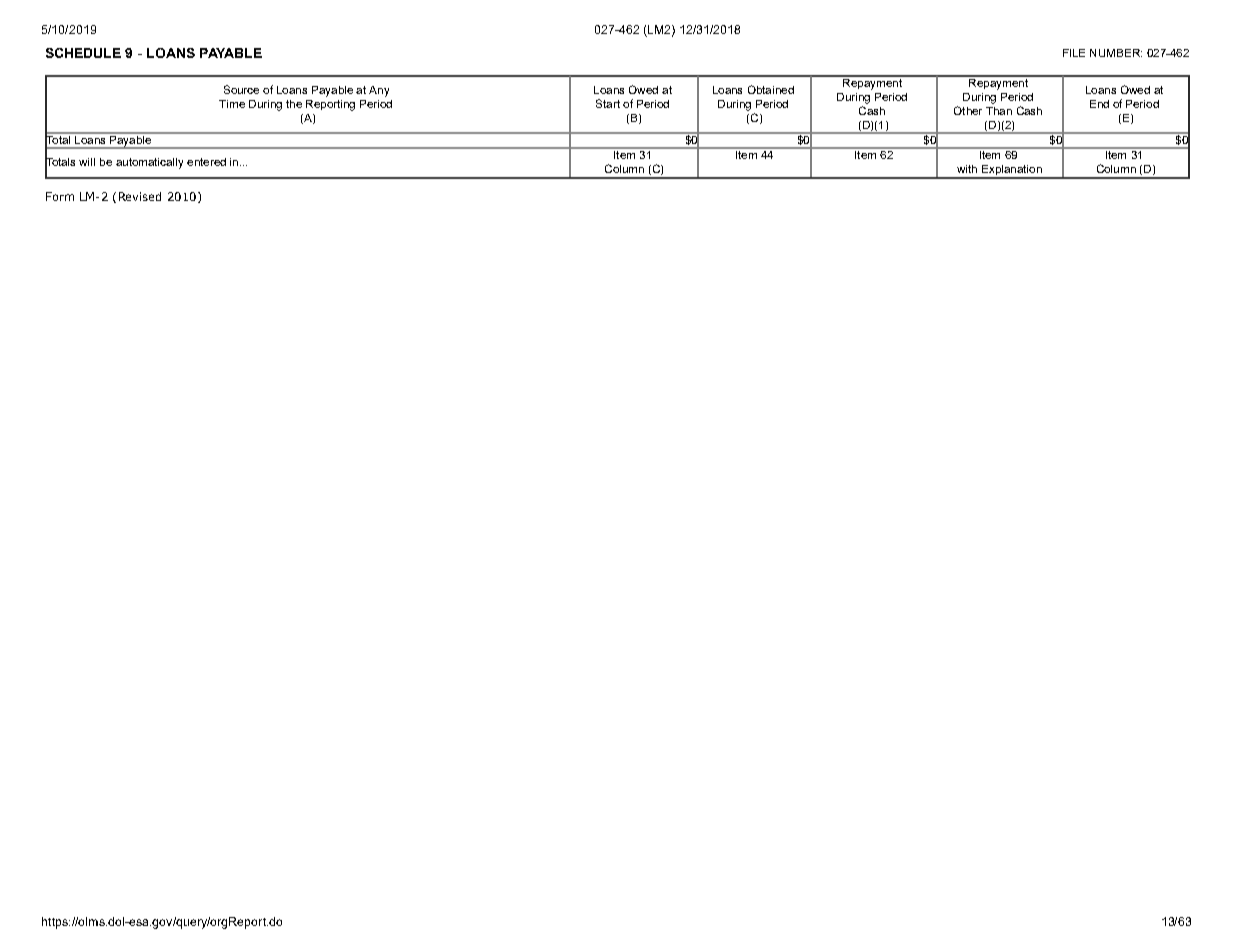 This page has height=952, width=1233. I want to click on FILE, so click(1074, 53).
